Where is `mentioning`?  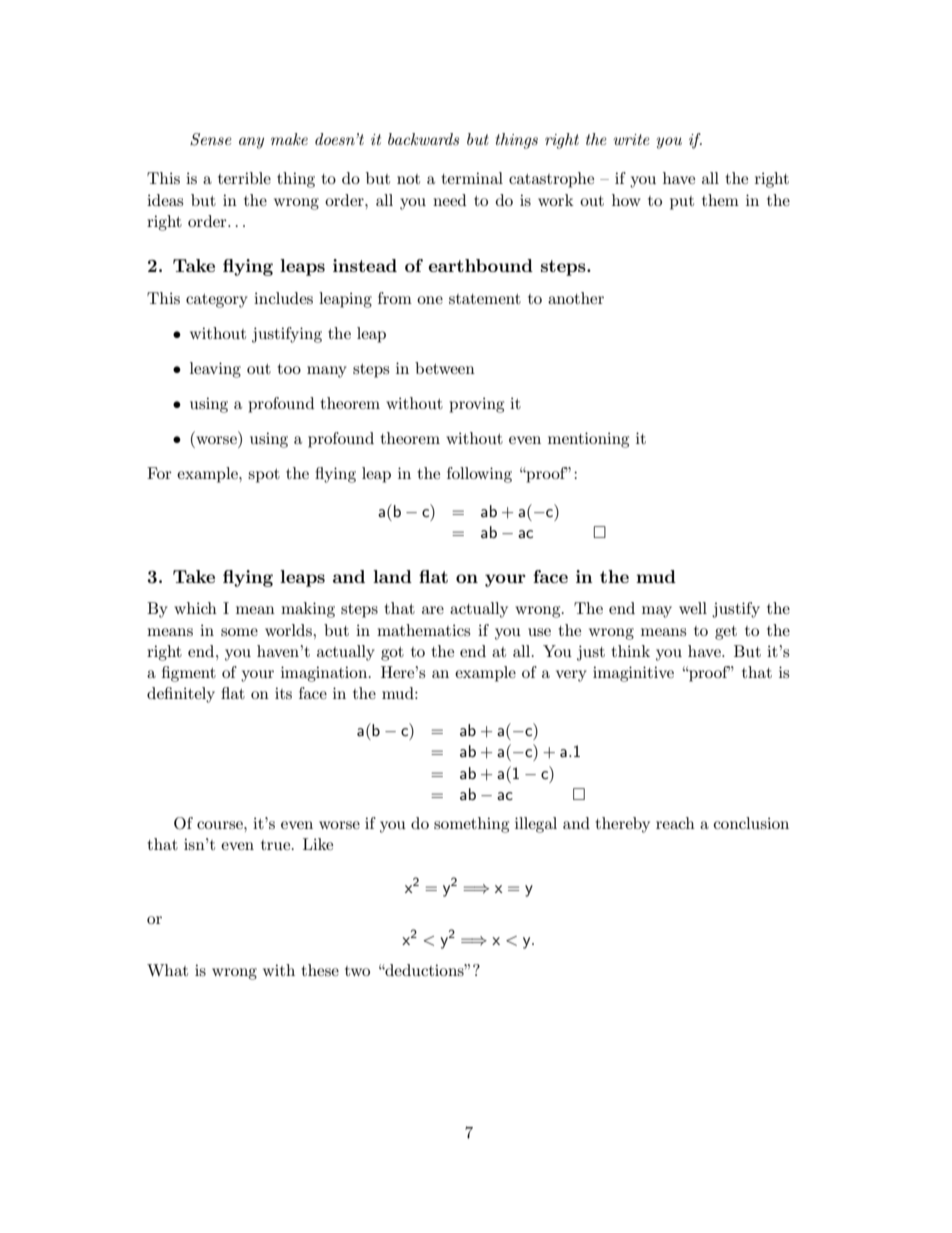
mentioning is located at coordinates (588, 440).
